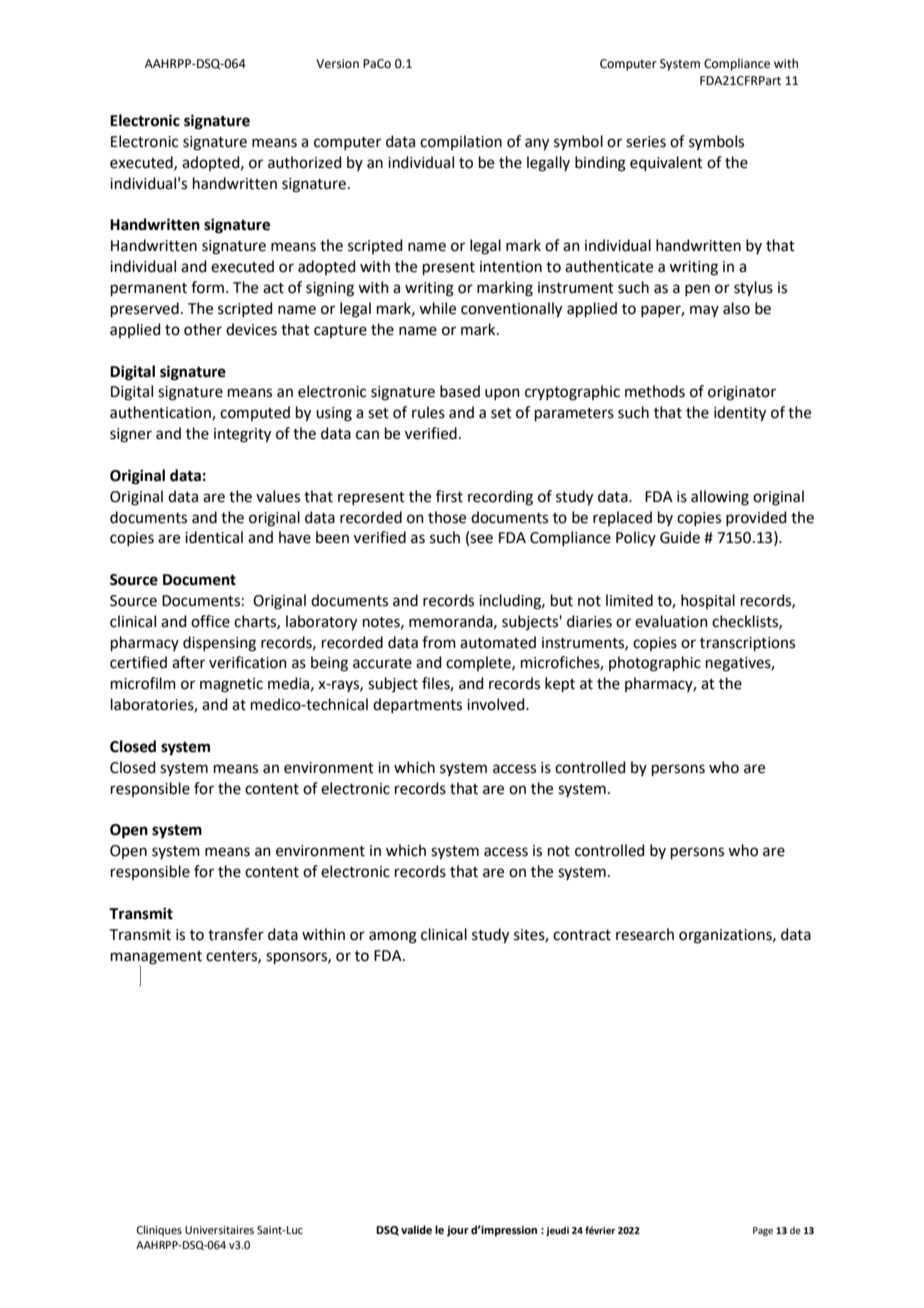 The height and width of the screenshot is (1308, 924). Describe the element at coordinates (203, 329) in the screenshot. I see `other` at that location.
